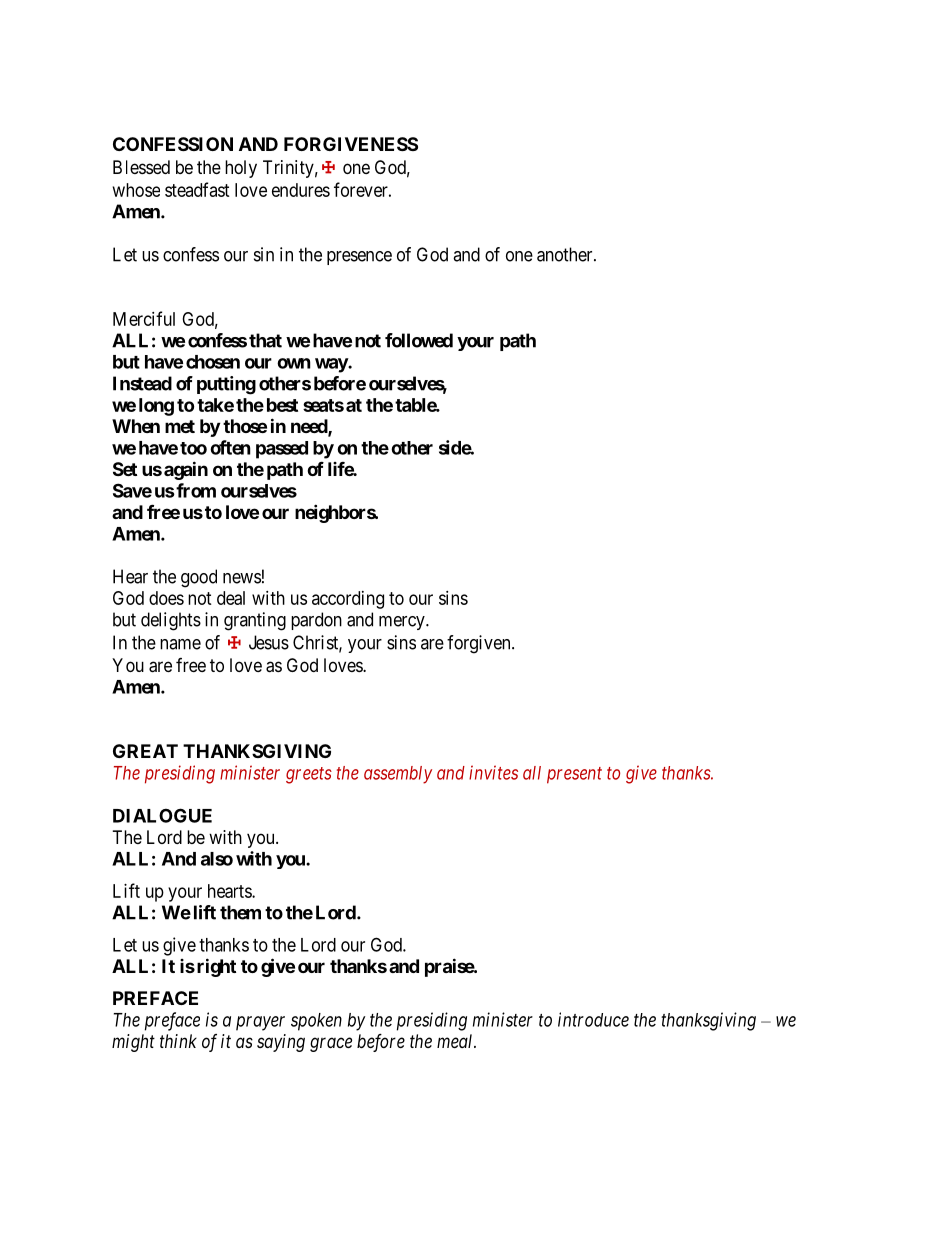  What do you see at coordinates (166, 598) in the image?
I see `does` at bounding box center [166, 598].
